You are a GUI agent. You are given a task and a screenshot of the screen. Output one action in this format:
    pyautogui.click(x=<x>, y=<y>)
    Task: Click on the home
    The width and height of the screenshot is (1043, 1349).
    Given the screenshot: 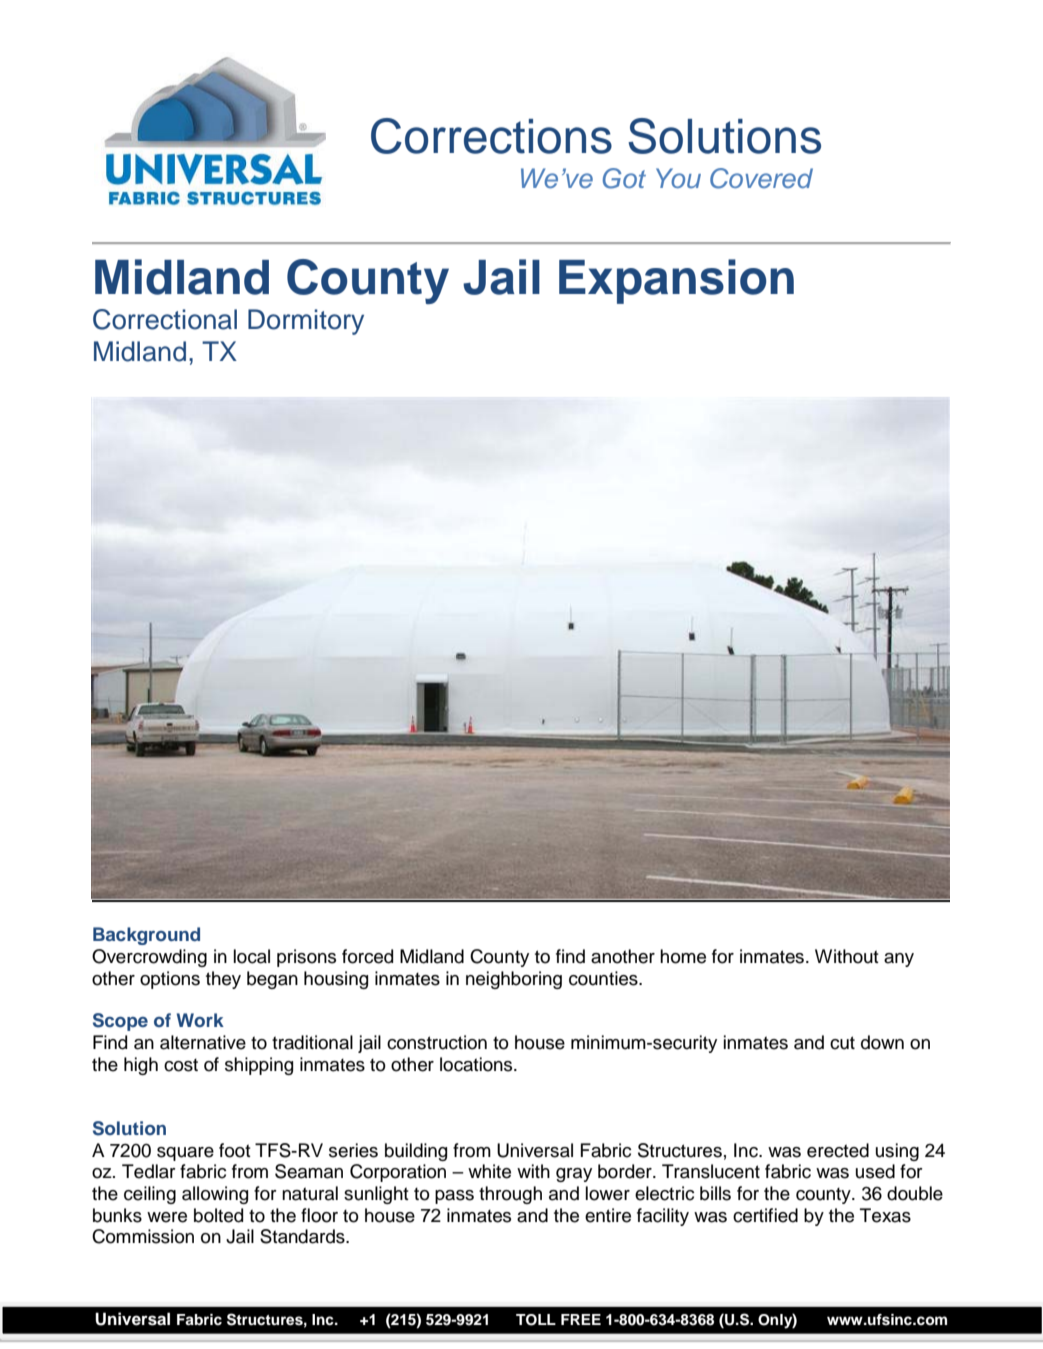 What is the action you would take?
    pyautogui.click(x=683, y=956)
